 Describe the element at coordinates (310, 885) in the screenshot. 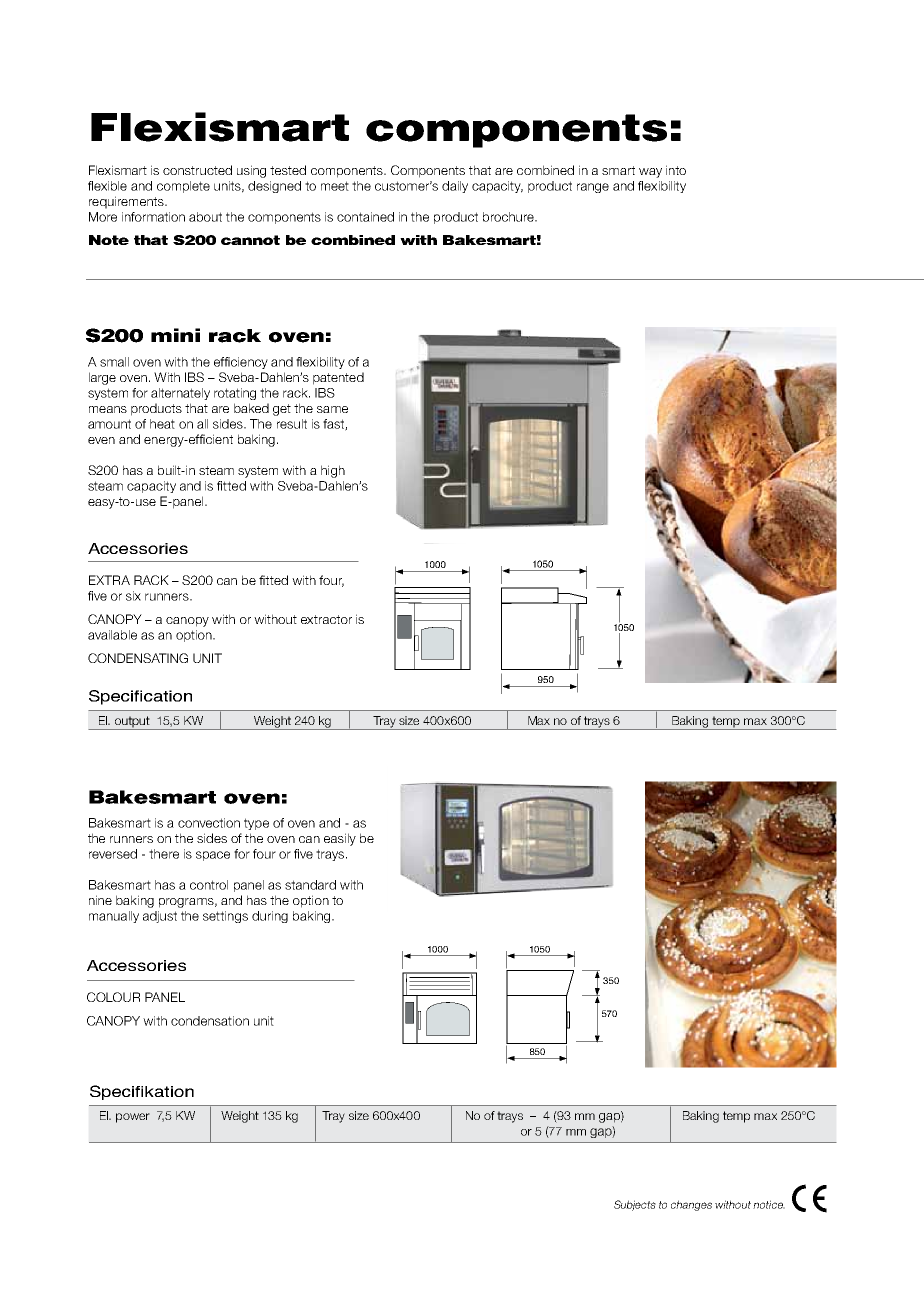

I see `standard` at that location.
